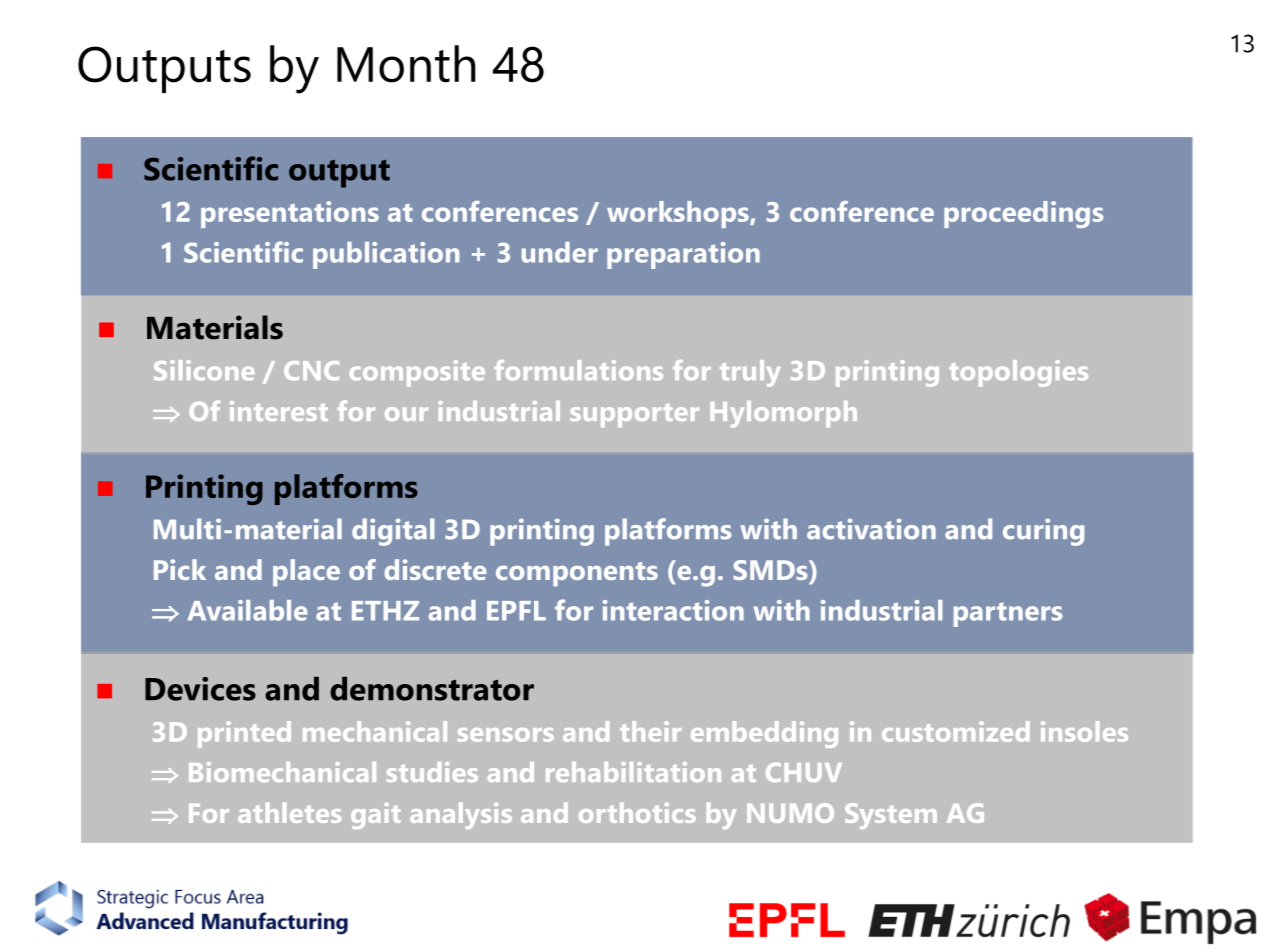 The image size is (1270, 952). What do you see at coordinates (406, 64) in the image?
I see `Month` at bounding box center [406, 64].
